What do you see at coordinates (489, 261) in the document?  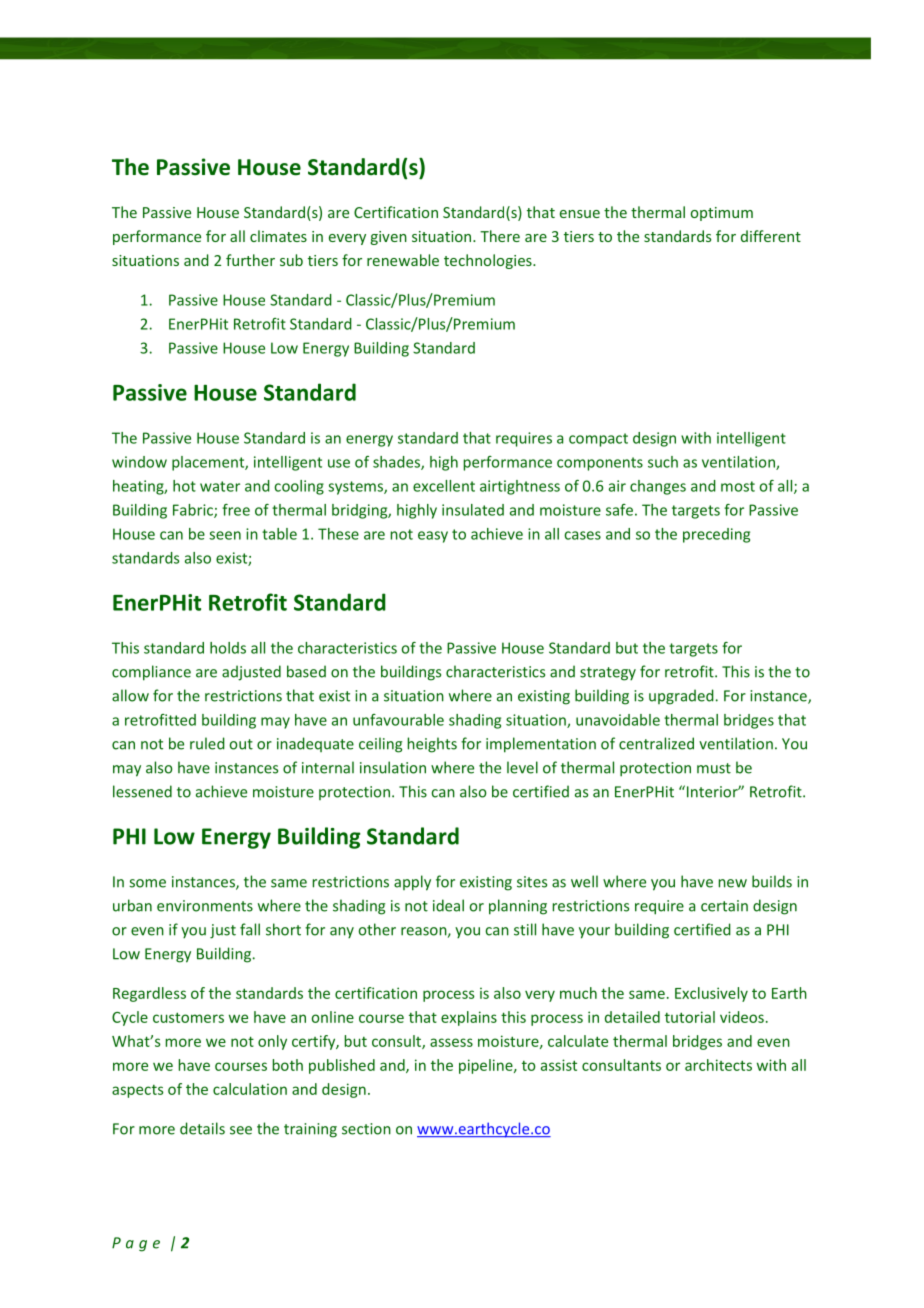 I see `technologies` at bounding box center [489, 261].
